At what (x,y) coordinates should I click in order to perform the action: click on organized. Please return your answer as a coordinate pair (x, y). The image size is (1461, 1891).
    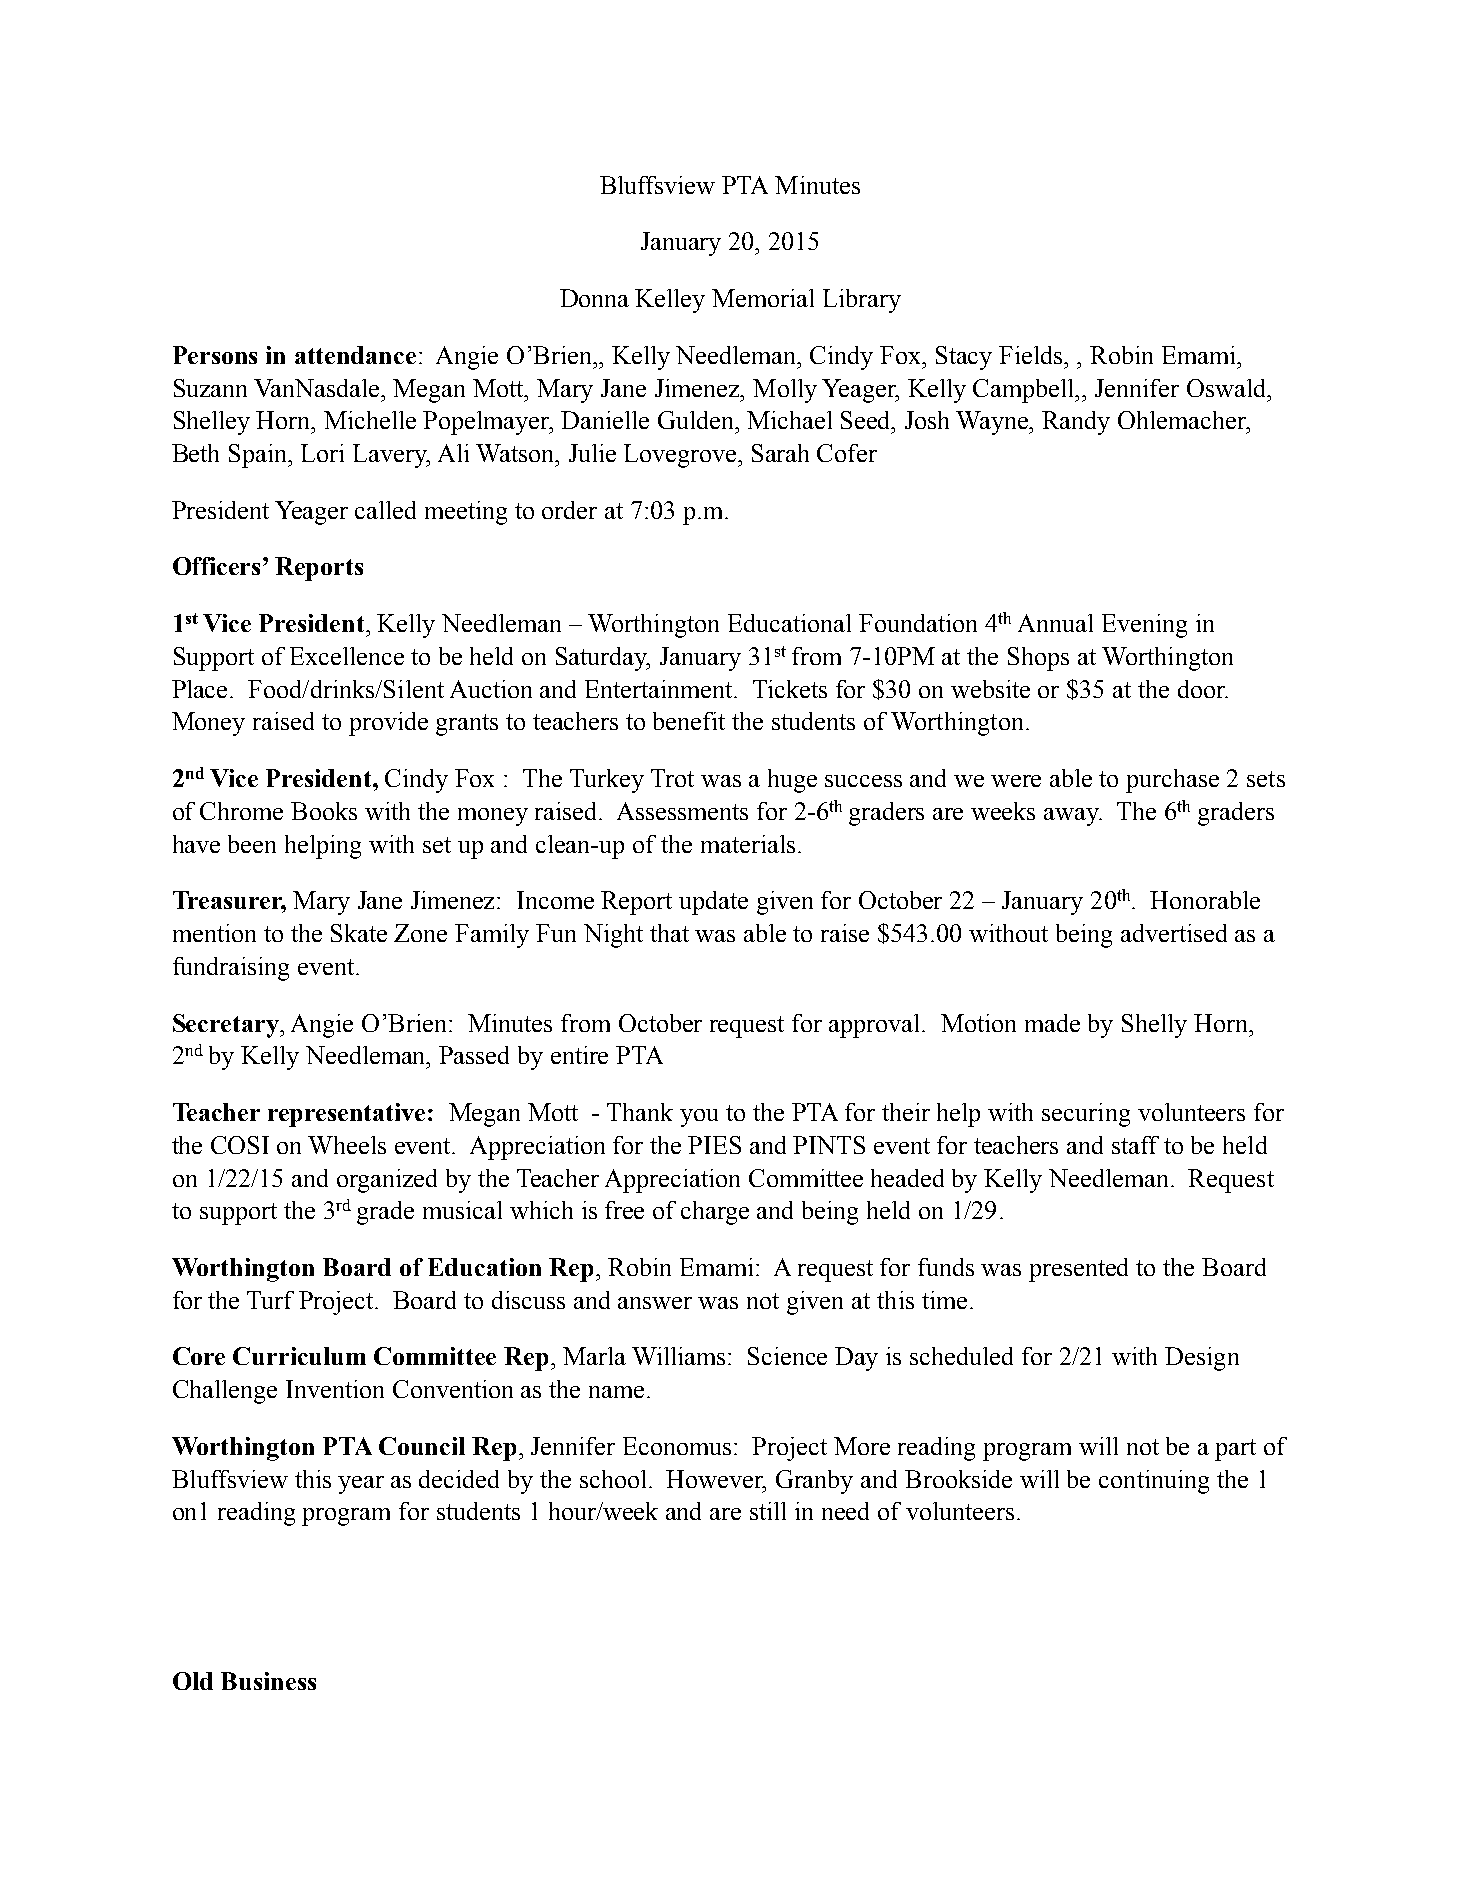
    Looking at the image, I should click on (387, 1181).
